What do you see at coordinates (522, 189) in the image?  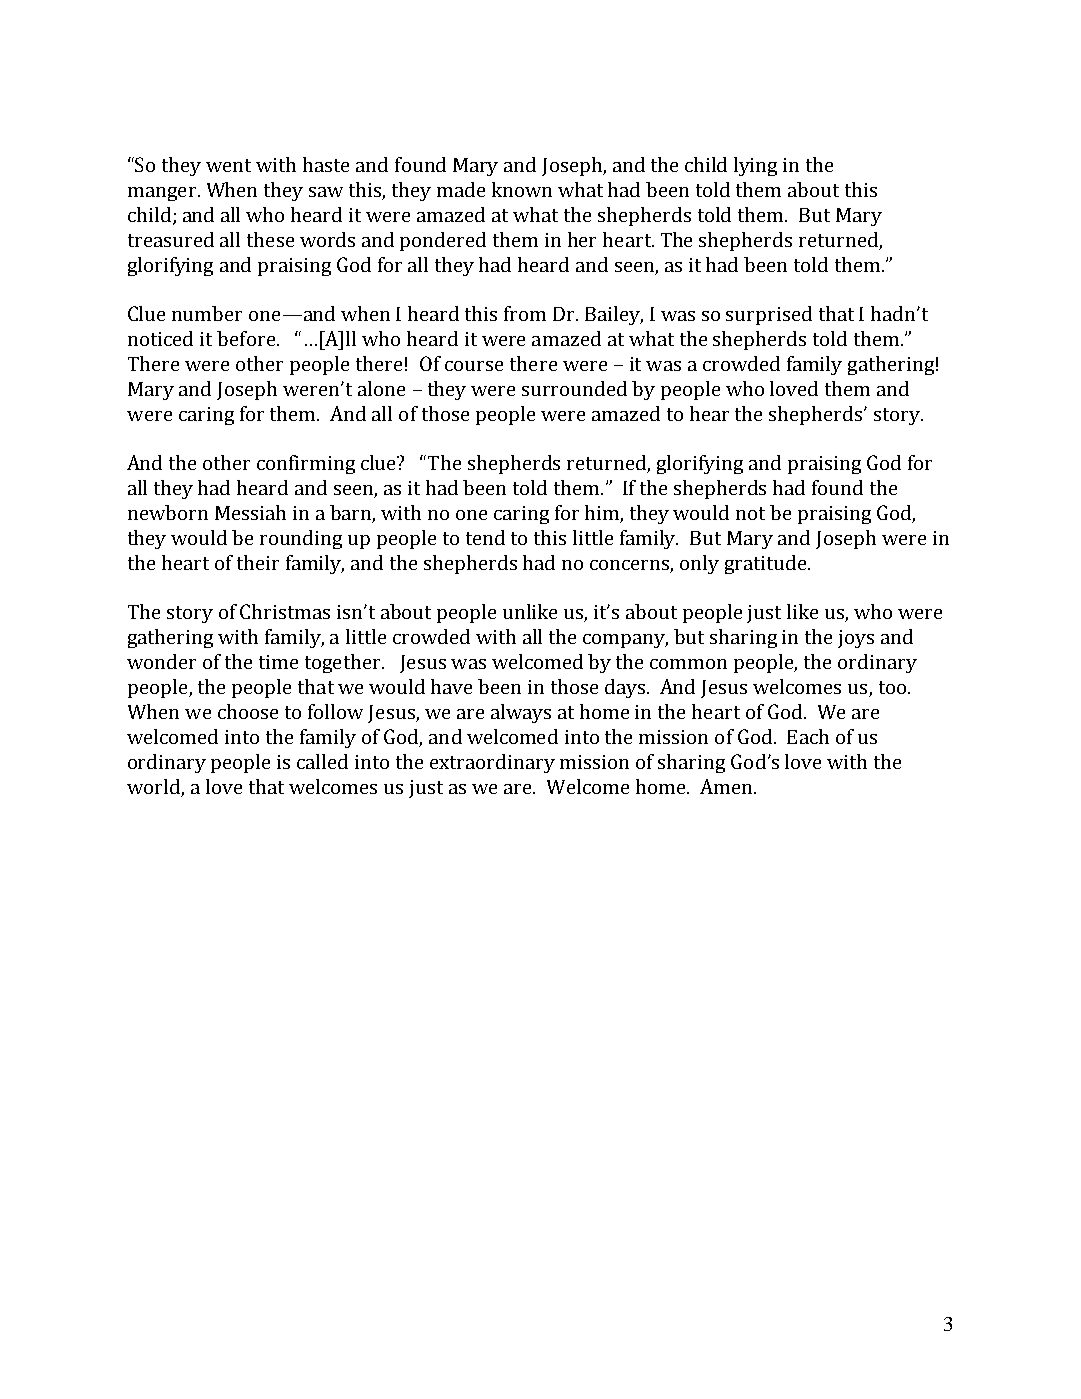 I see `known` at bounding box center [522, 189].
